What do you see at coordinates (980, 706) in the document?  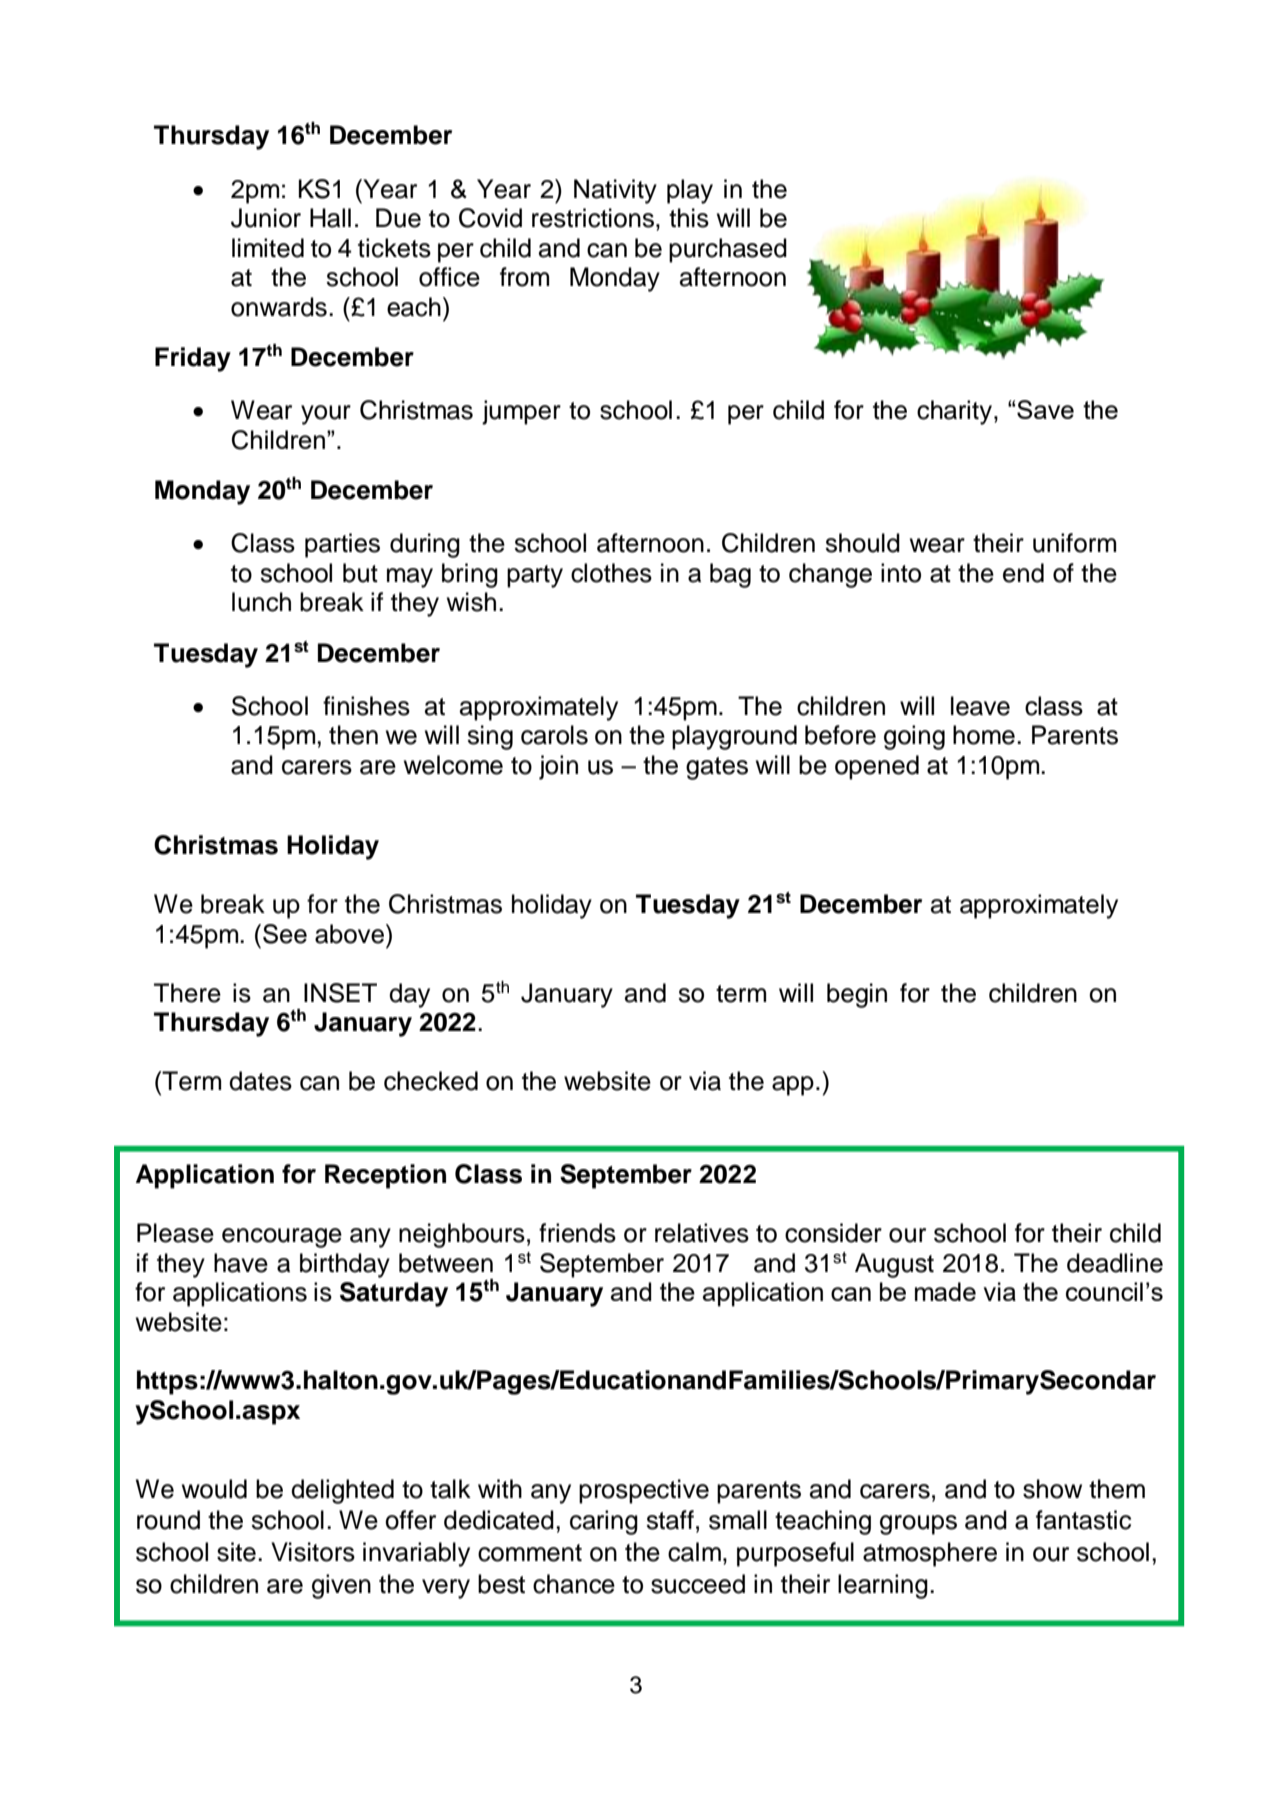 I see `leave` at bounding box center [980, 706].
